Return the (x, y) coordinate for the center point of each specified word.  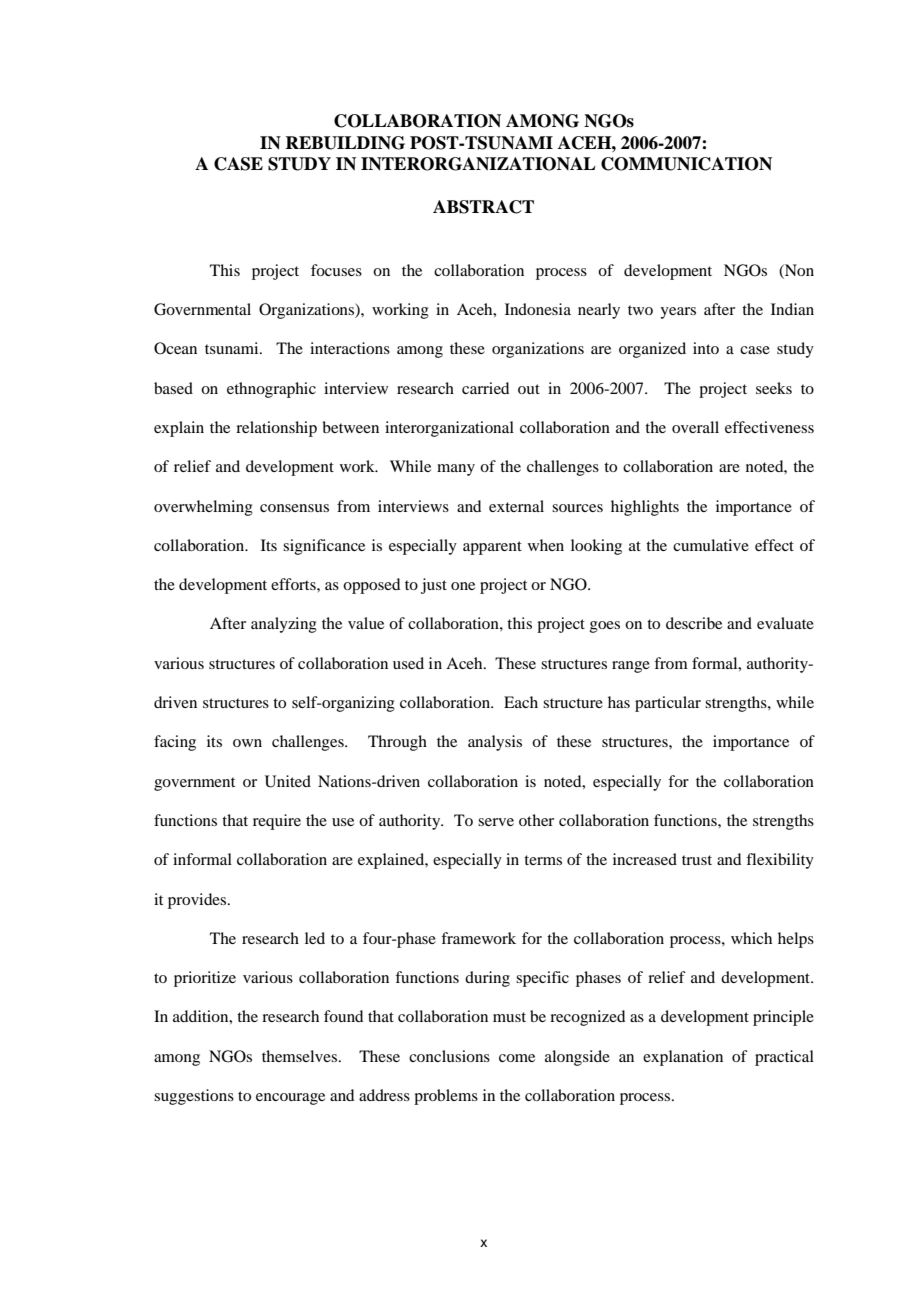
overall (695, 427)
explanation (683, 1058)
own (247, 743)
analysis (495, 743)
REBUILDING (345, 143)
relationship (276, 429)
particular (668, 704)
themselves (301, 1056)
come (517, 1058)
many (456, 470)
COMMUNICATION (686, 164)
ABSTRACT (483, 207)
